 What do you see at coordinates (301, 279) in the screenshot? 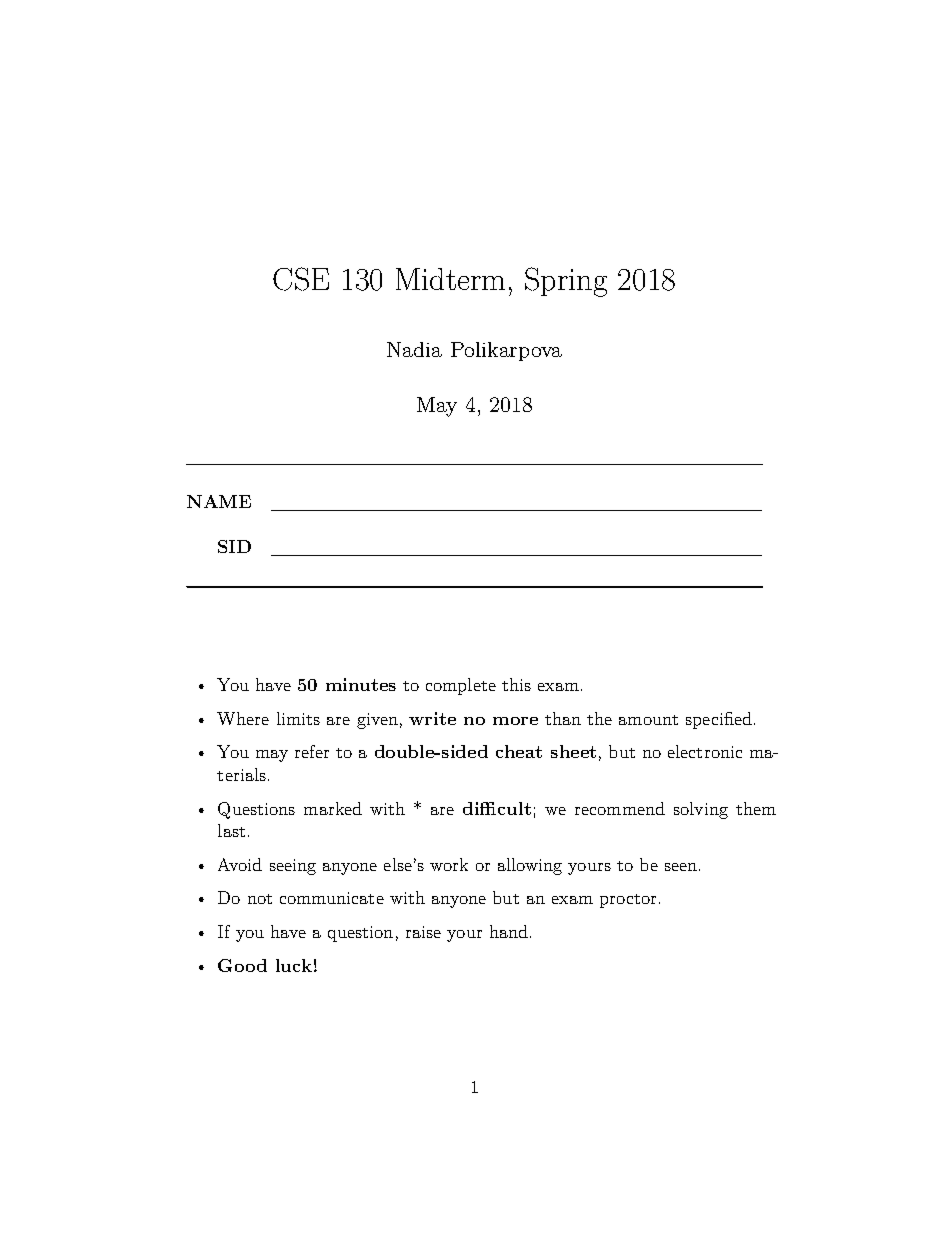
I see `CSE` at bounding box center [301, 279].
